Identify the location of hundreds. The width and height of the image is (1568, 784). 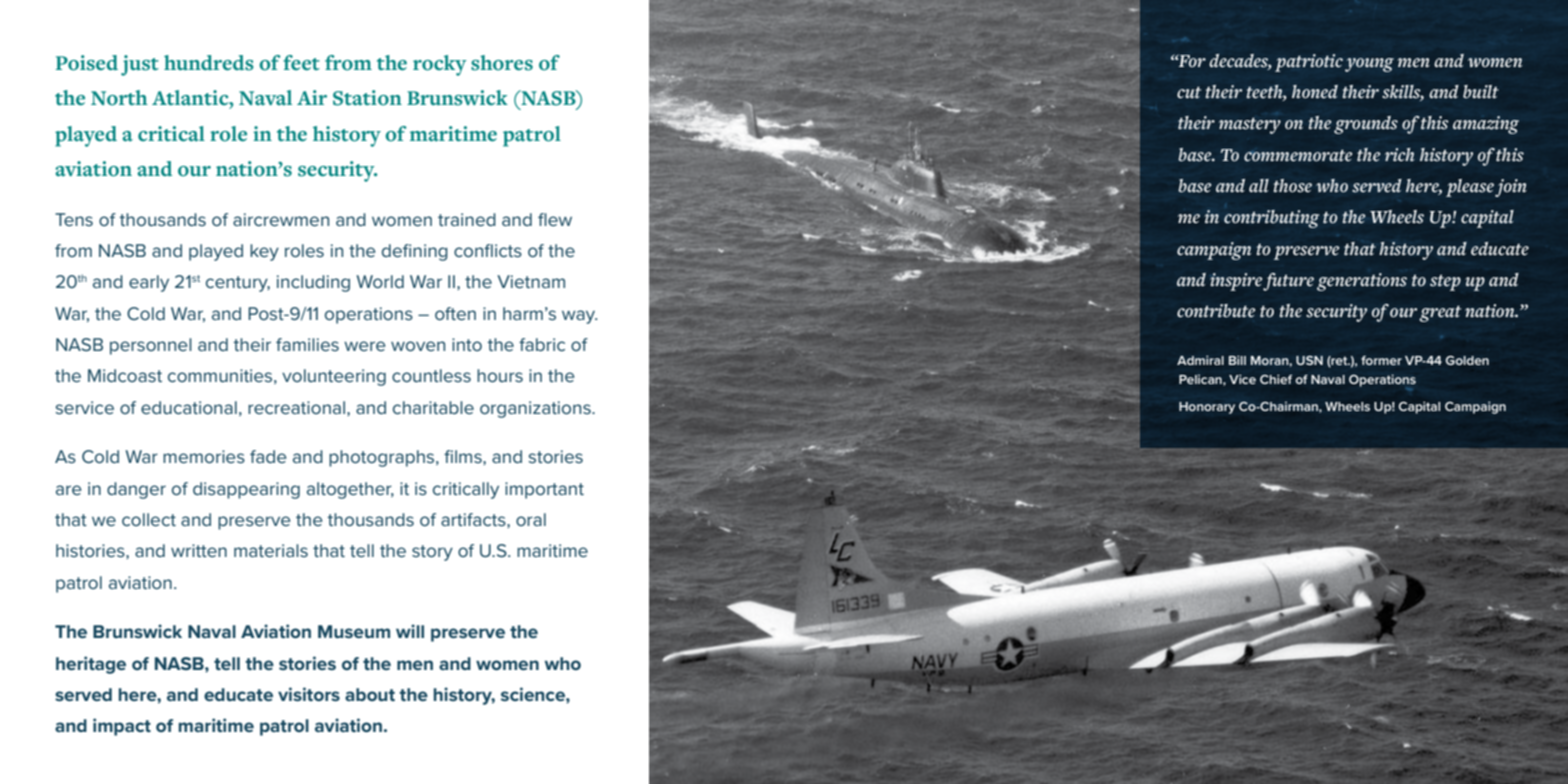
(209, 63).
